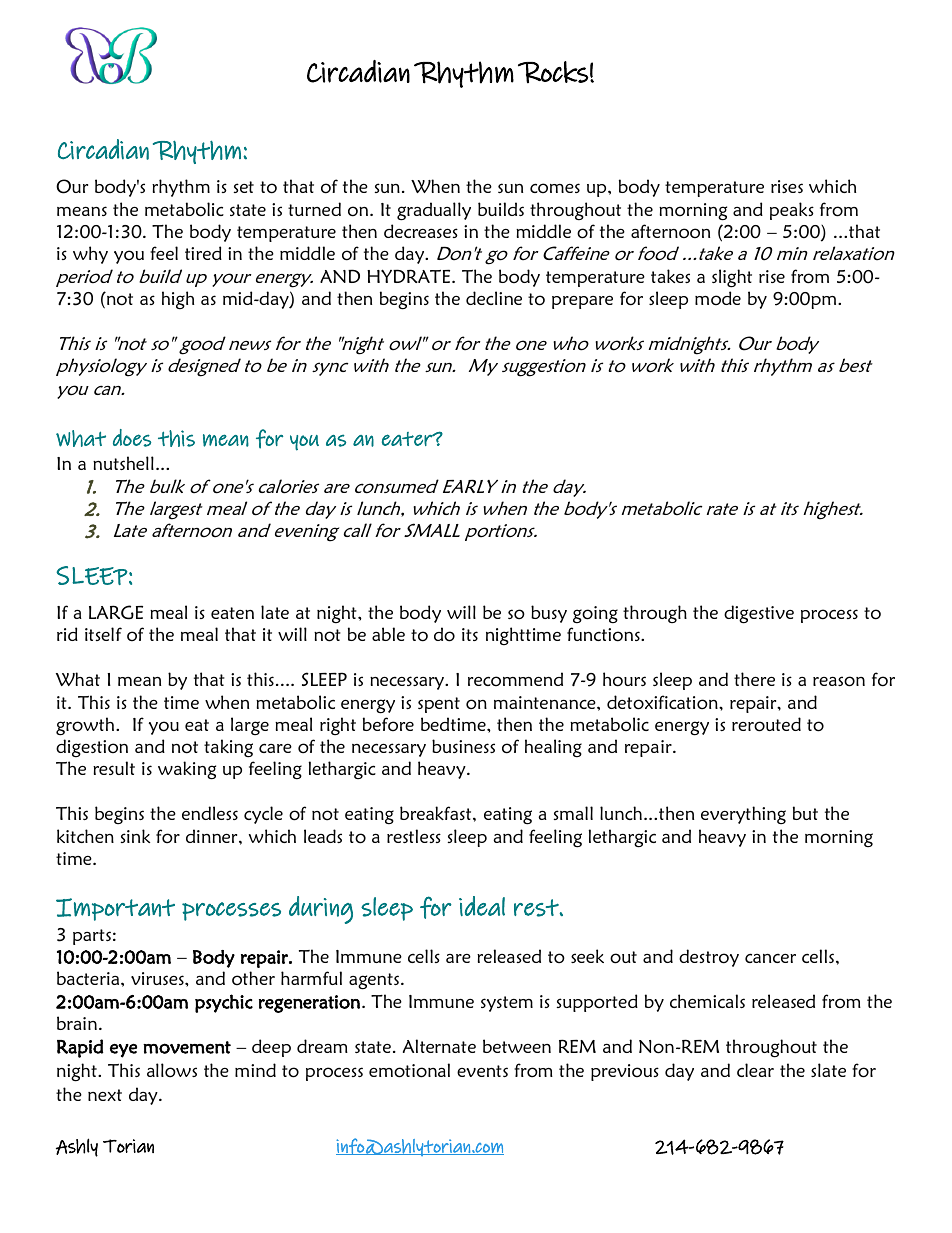 The image size is (952, 1233). What do you see at coordinates (172, 1070) in the image?
I see `allows` at bounding box center [172, 1070].
